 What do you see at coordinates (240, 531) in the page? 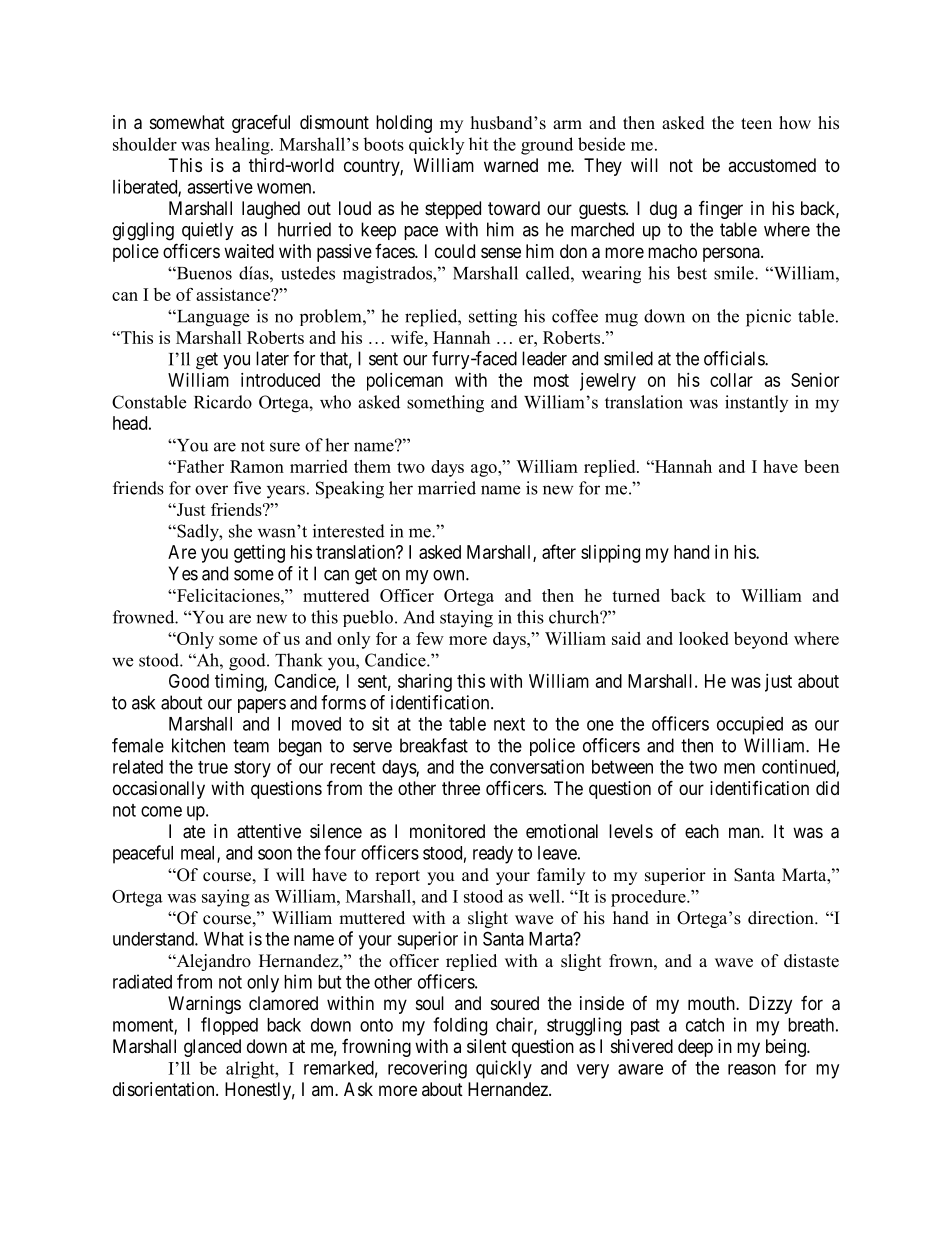
I see `she` at bounding box center [240, 531].
